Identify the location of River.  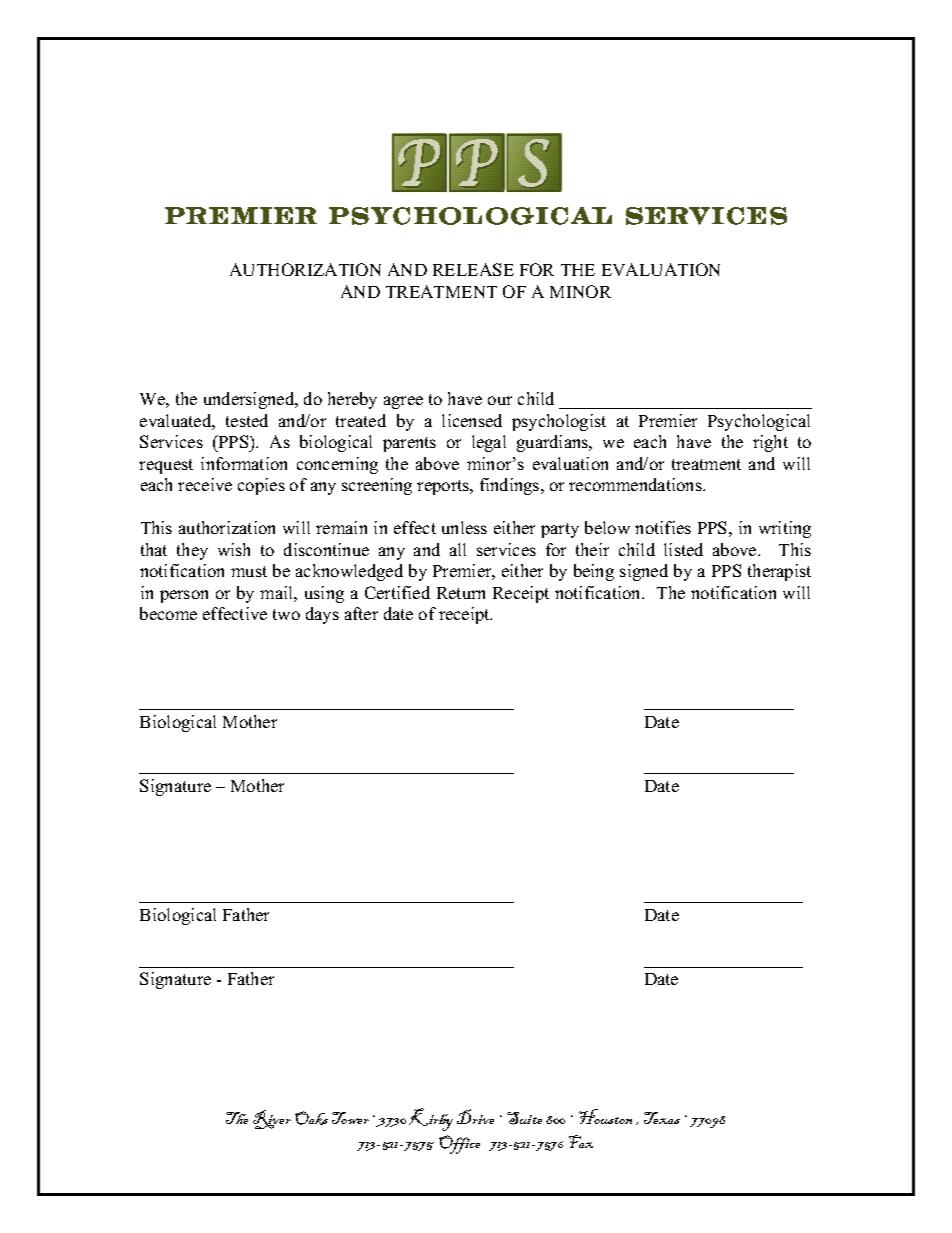
(272, 1119).
